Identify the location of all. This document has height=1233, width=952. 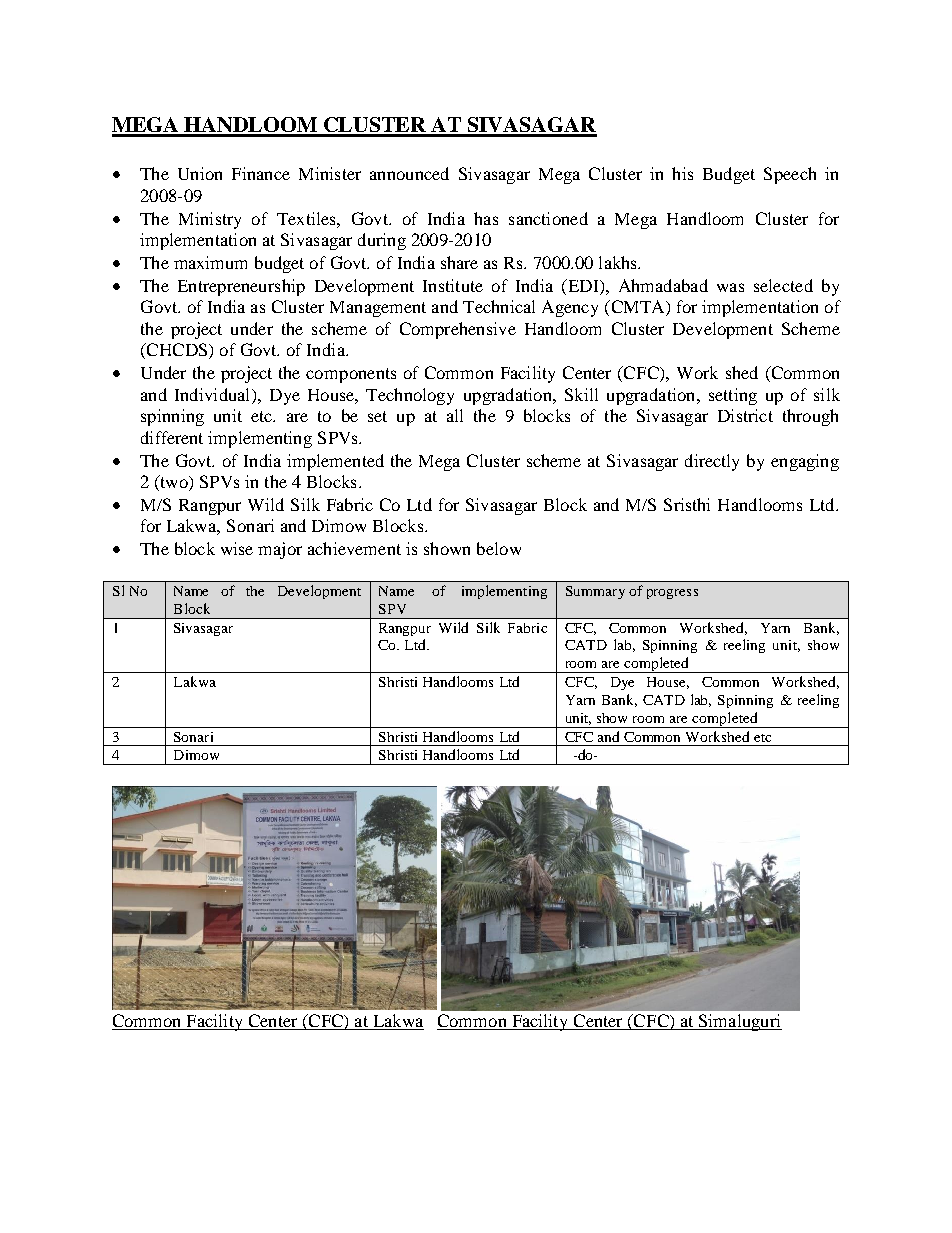
(455, 415).
